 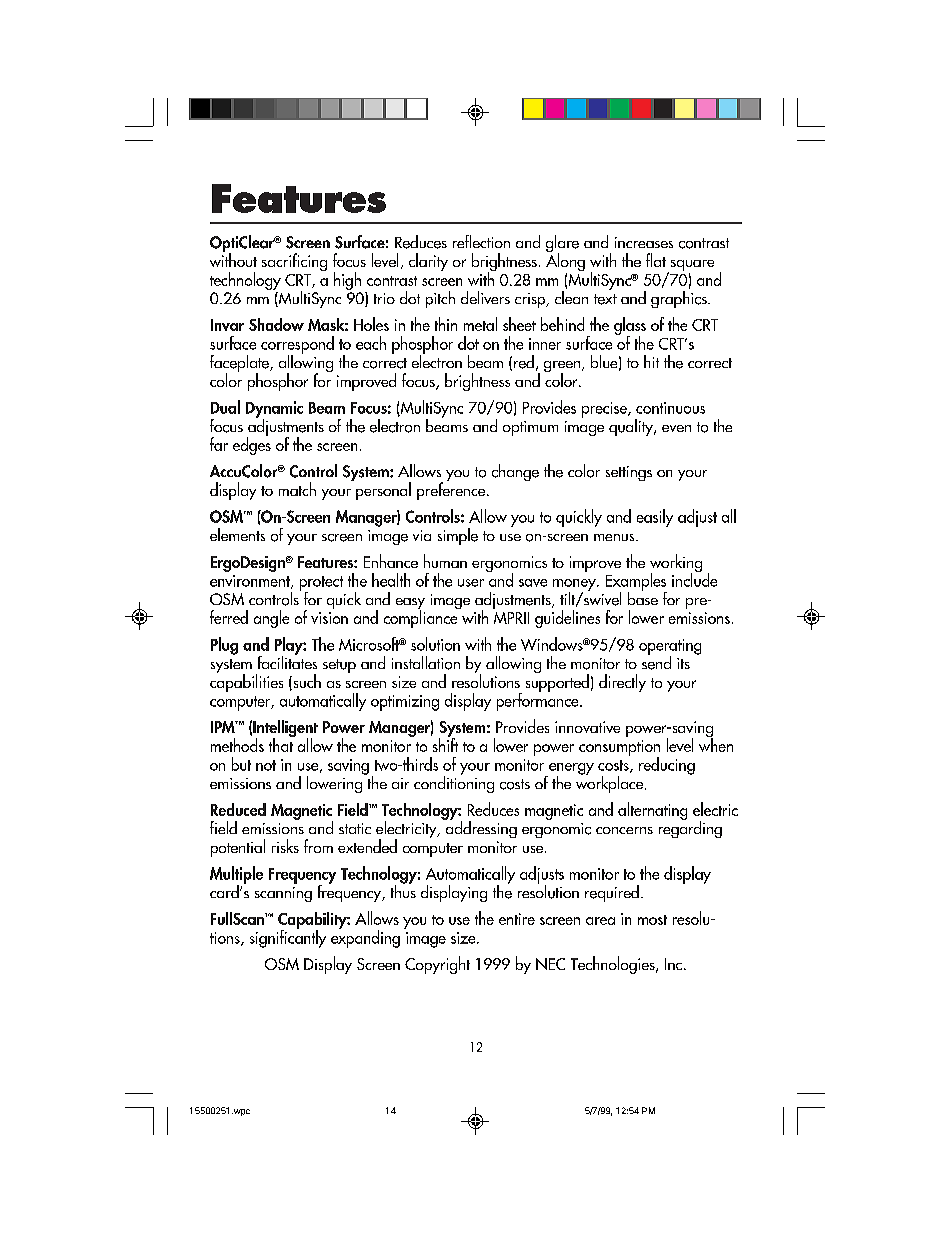 What do you see at coordinates (283, 894) in the image?
I see `scanning` at bounding box center [283, 894].
